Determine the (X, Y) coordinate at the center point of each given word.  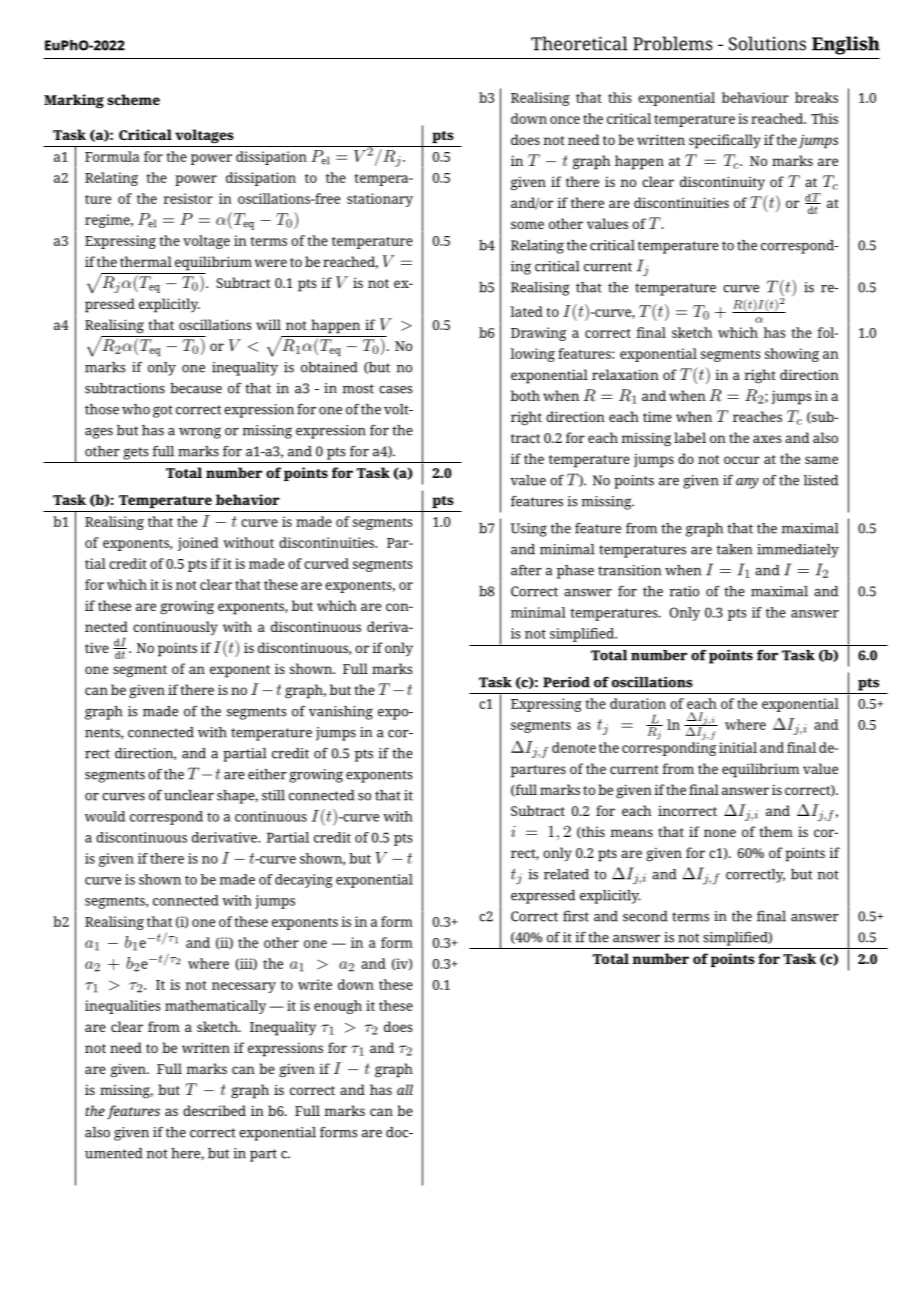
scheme (133, 99)
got (163, 411)
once (565, 120)
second (645, 916)
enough (338, 1007)
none (720, 833)
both (525, 395)
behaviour (755, 97)
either (267, 774)
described (214, 1110)
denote (574, 747)
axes (767, 439)
